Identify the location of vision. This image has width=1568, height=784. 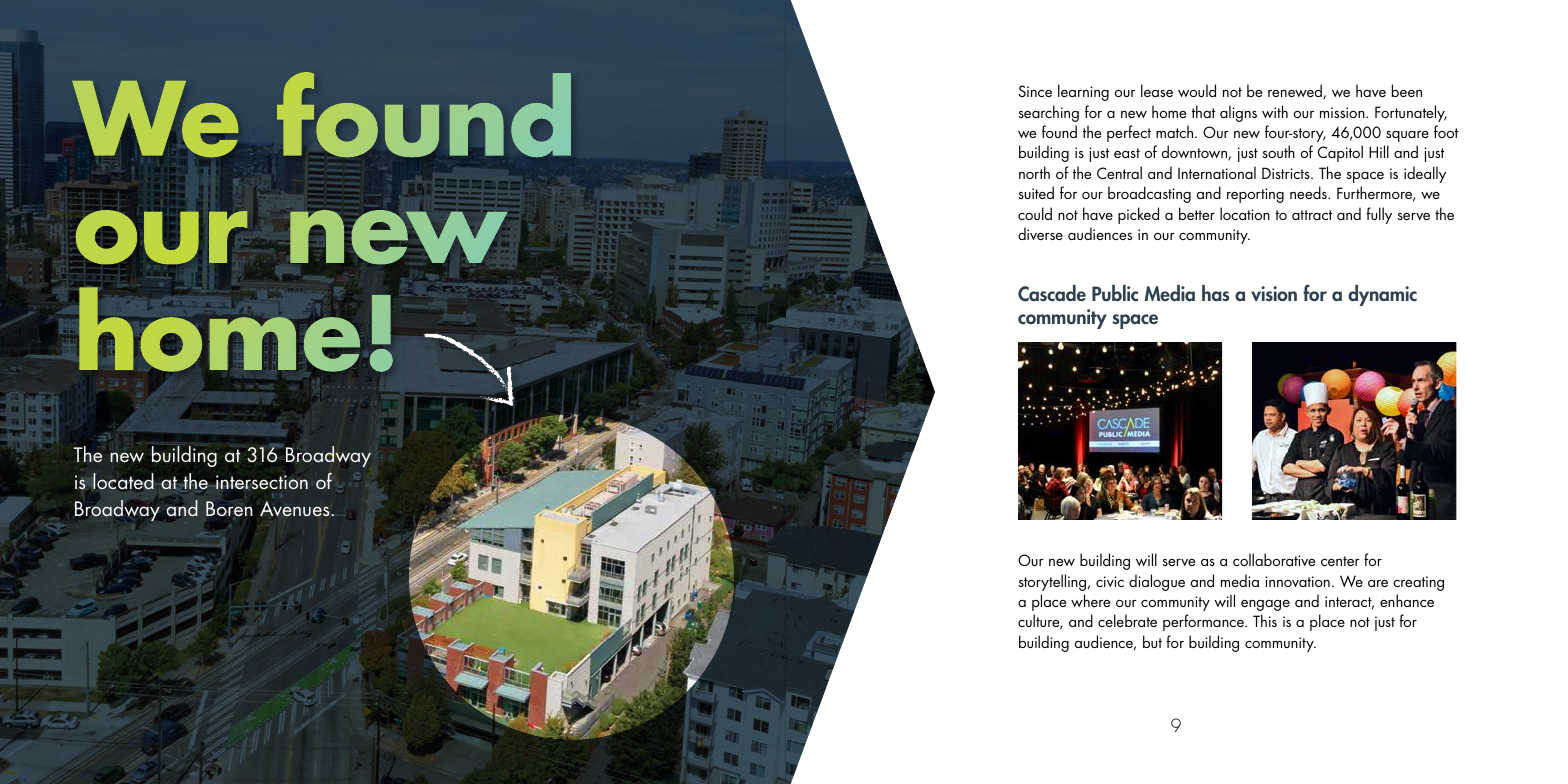
(1274, 294).
